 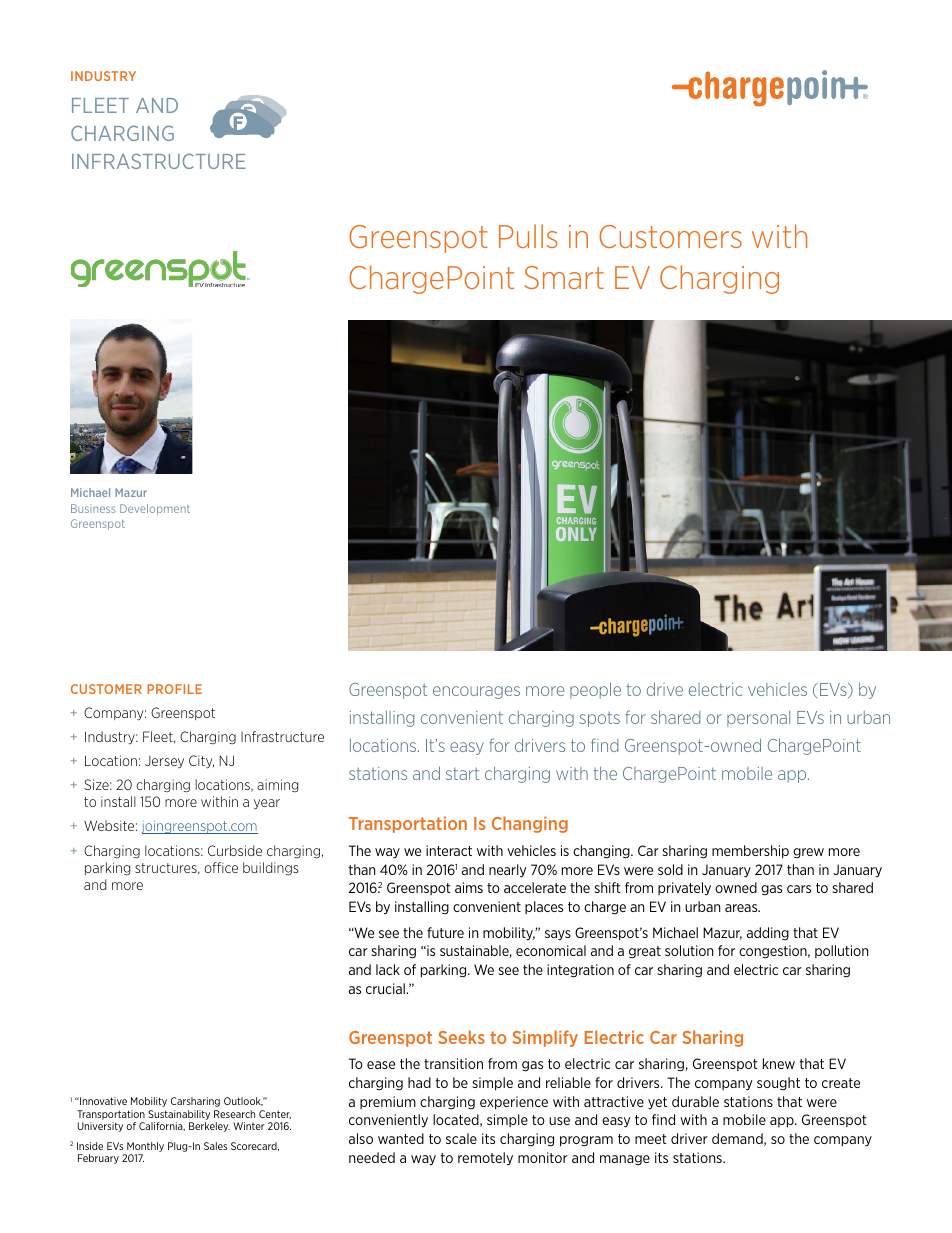 What do you see at coordinates (461, 1138) in the screenshot?
I see `scale` at bounding box center [461, 1138].
